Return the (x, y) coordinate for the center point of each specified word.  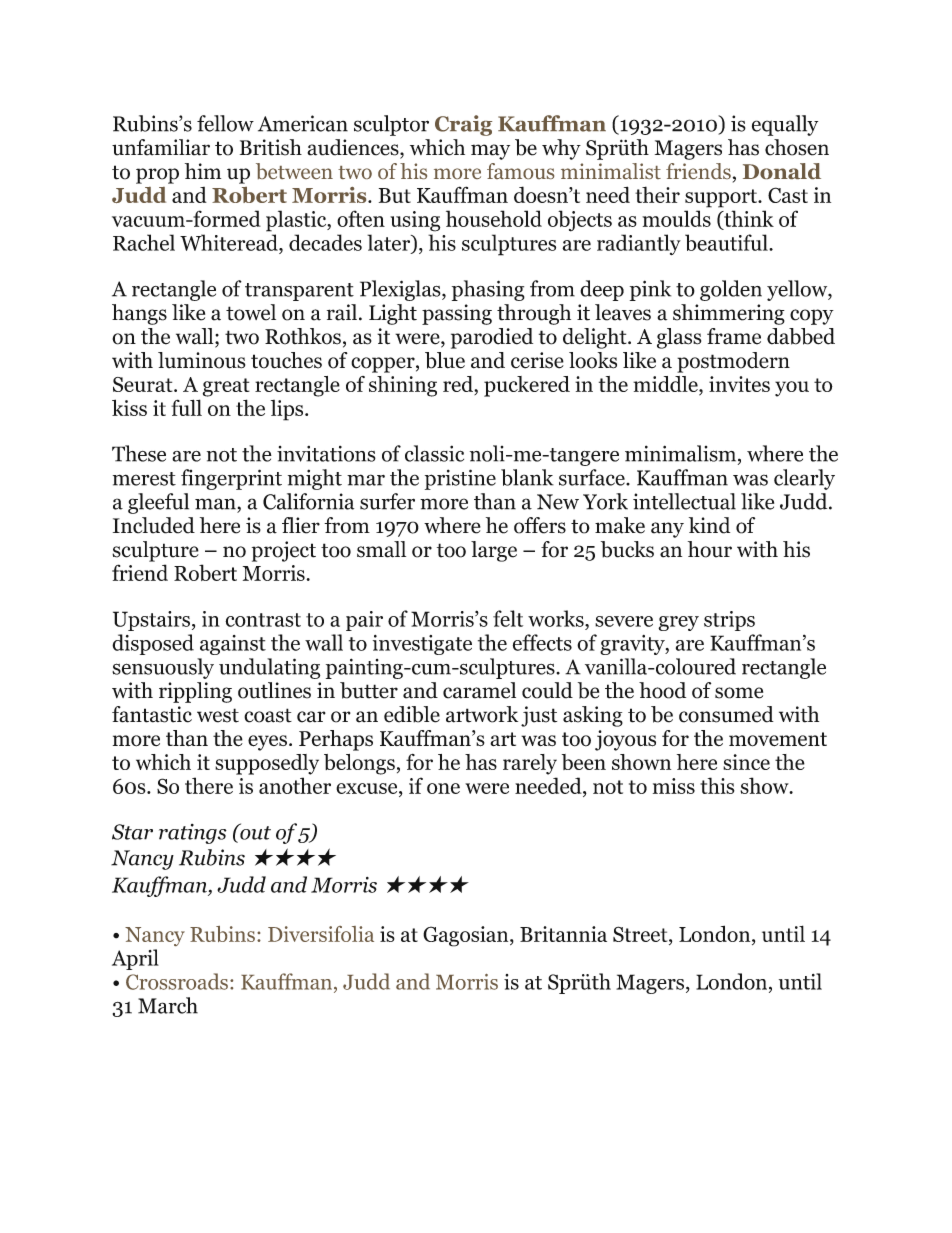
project (284, 551)
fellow (225, 123)
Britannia (563, 934)
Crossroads (177, 981)
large (494, 551)
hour (710, 549)
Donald (782, 171)
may (490, 152)
